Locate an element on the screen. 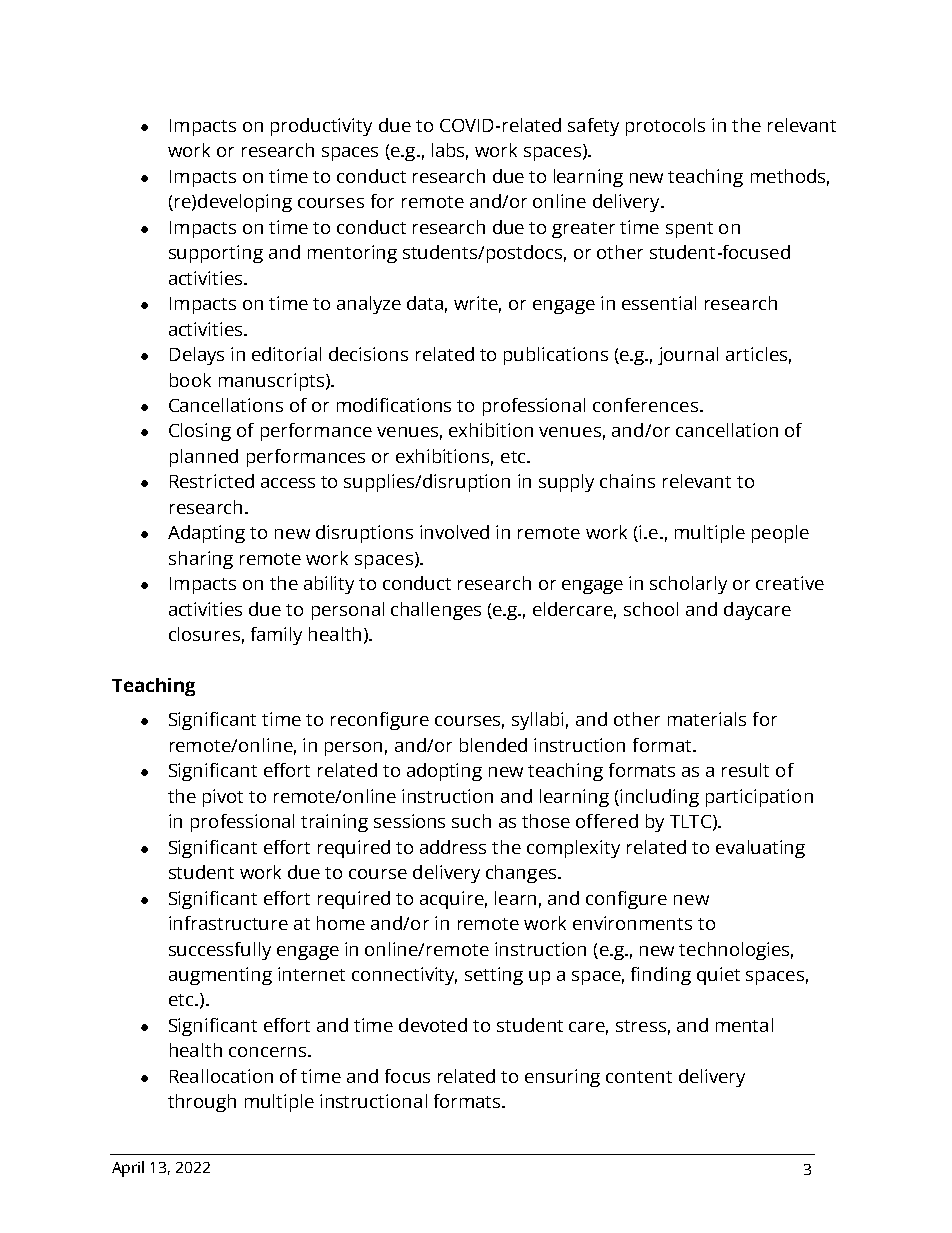  closures is located at coordinates (204, 634).
